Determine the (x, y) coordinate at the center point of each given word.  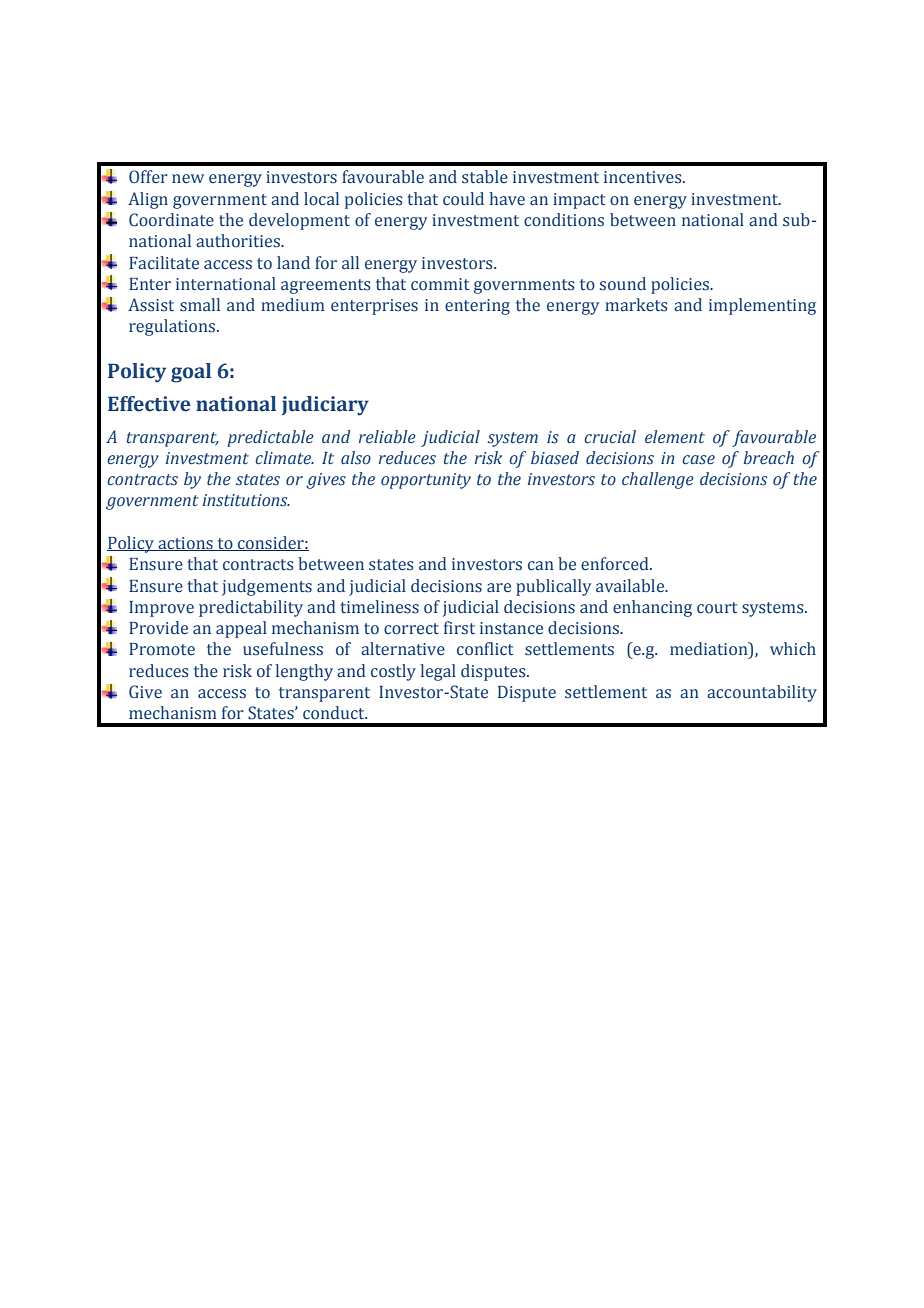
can (541, 566)
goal (191, 373)
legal (438, 672)
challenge (658, 480)
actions (185, 544)
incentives (644, 177)
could (463, 199)
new (188, 179)
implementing (762, 306)
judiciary (325, 406)
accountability (762, 693)
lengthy (304, 672)
